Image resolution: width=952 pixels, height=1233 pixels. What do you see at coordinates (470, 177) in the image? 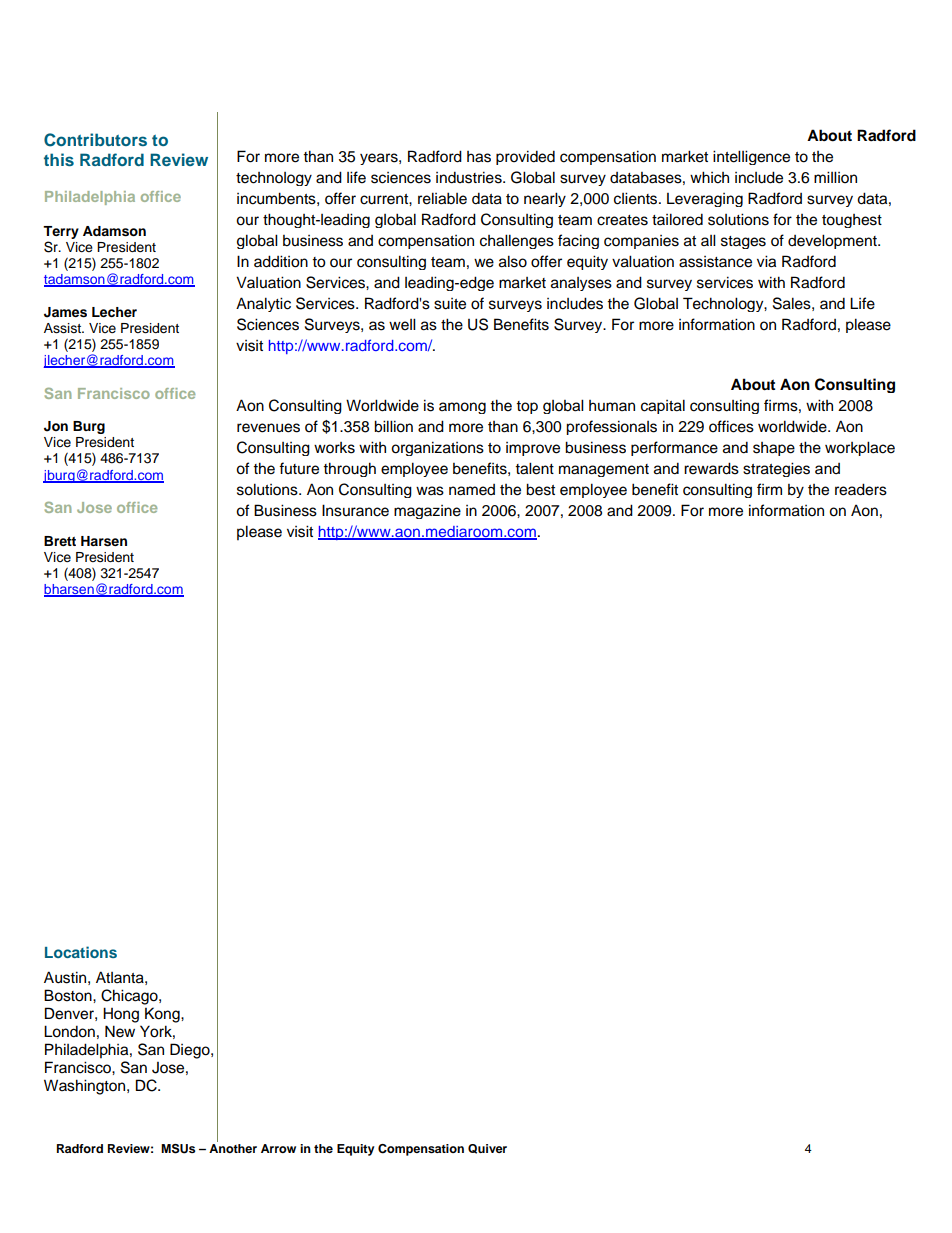
I see `industries` at bounding box center [470, 177].
